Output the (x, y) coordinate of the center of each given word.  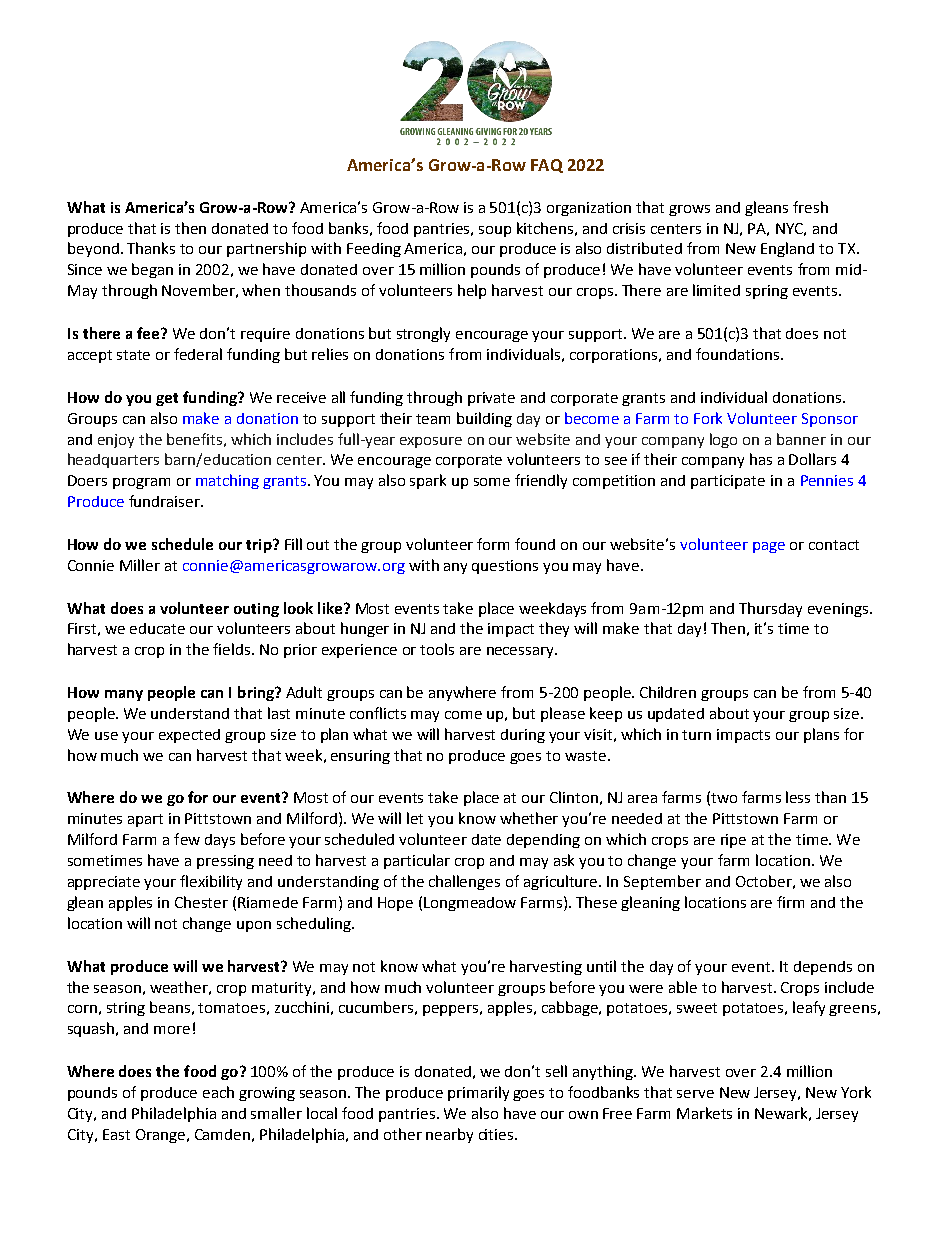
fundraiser (165, 501)
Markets (704, 1113)
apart (145, 820)
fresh (810, 207)
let (415, 818)
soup (495, 231)
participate (728, 482)
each (218, 1092)
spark (428, 481)
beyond (93, 249)
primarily (478, 1093)
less (798, 797)
